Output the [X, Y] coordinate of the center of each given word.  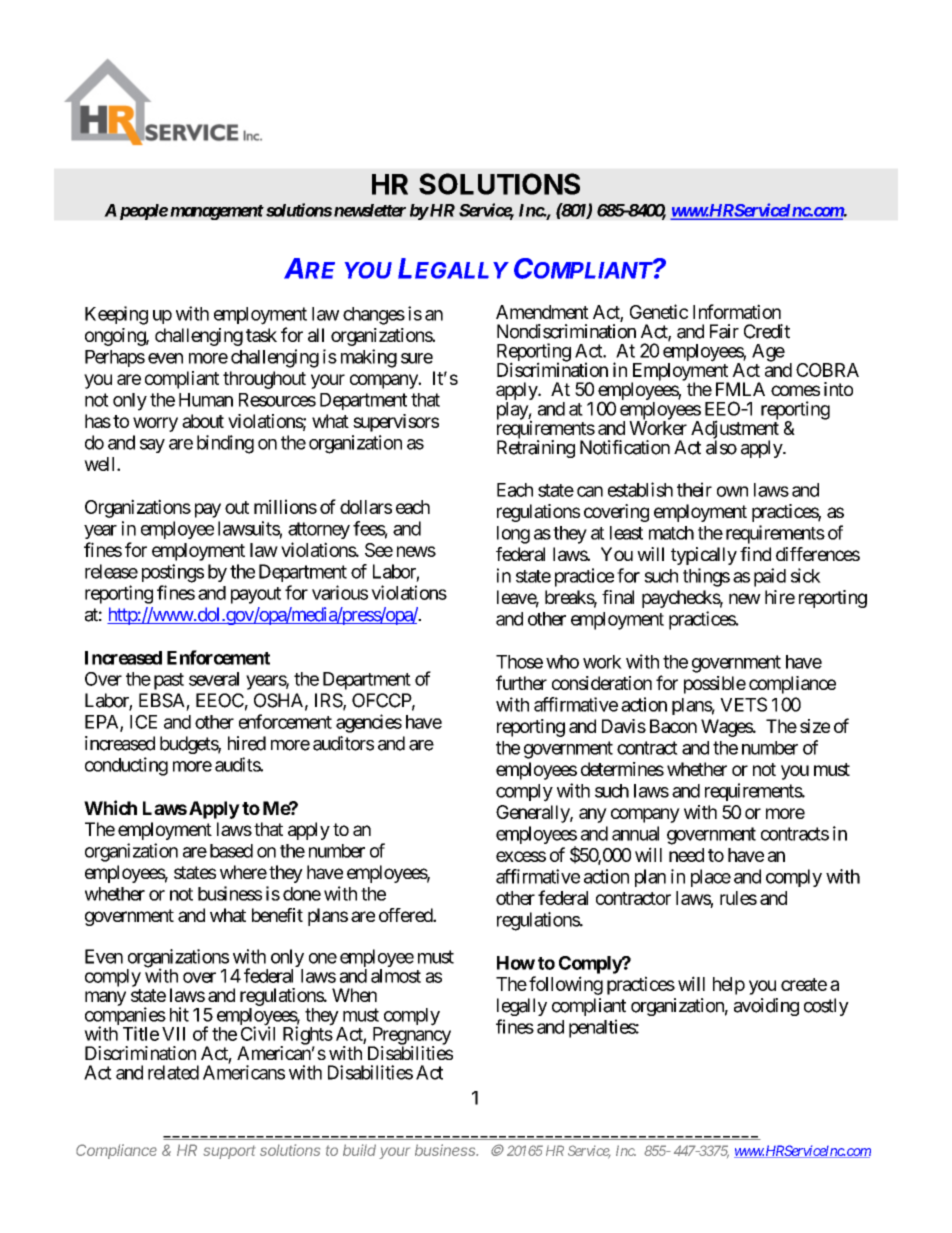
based [231, 851]
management [217, 212]
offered [406, 915]
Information [737, 311]
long [513, 535]
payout [256, 595]
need [686, 855]
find [755, 554]
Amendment [542, 312]
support [229, 1152]
